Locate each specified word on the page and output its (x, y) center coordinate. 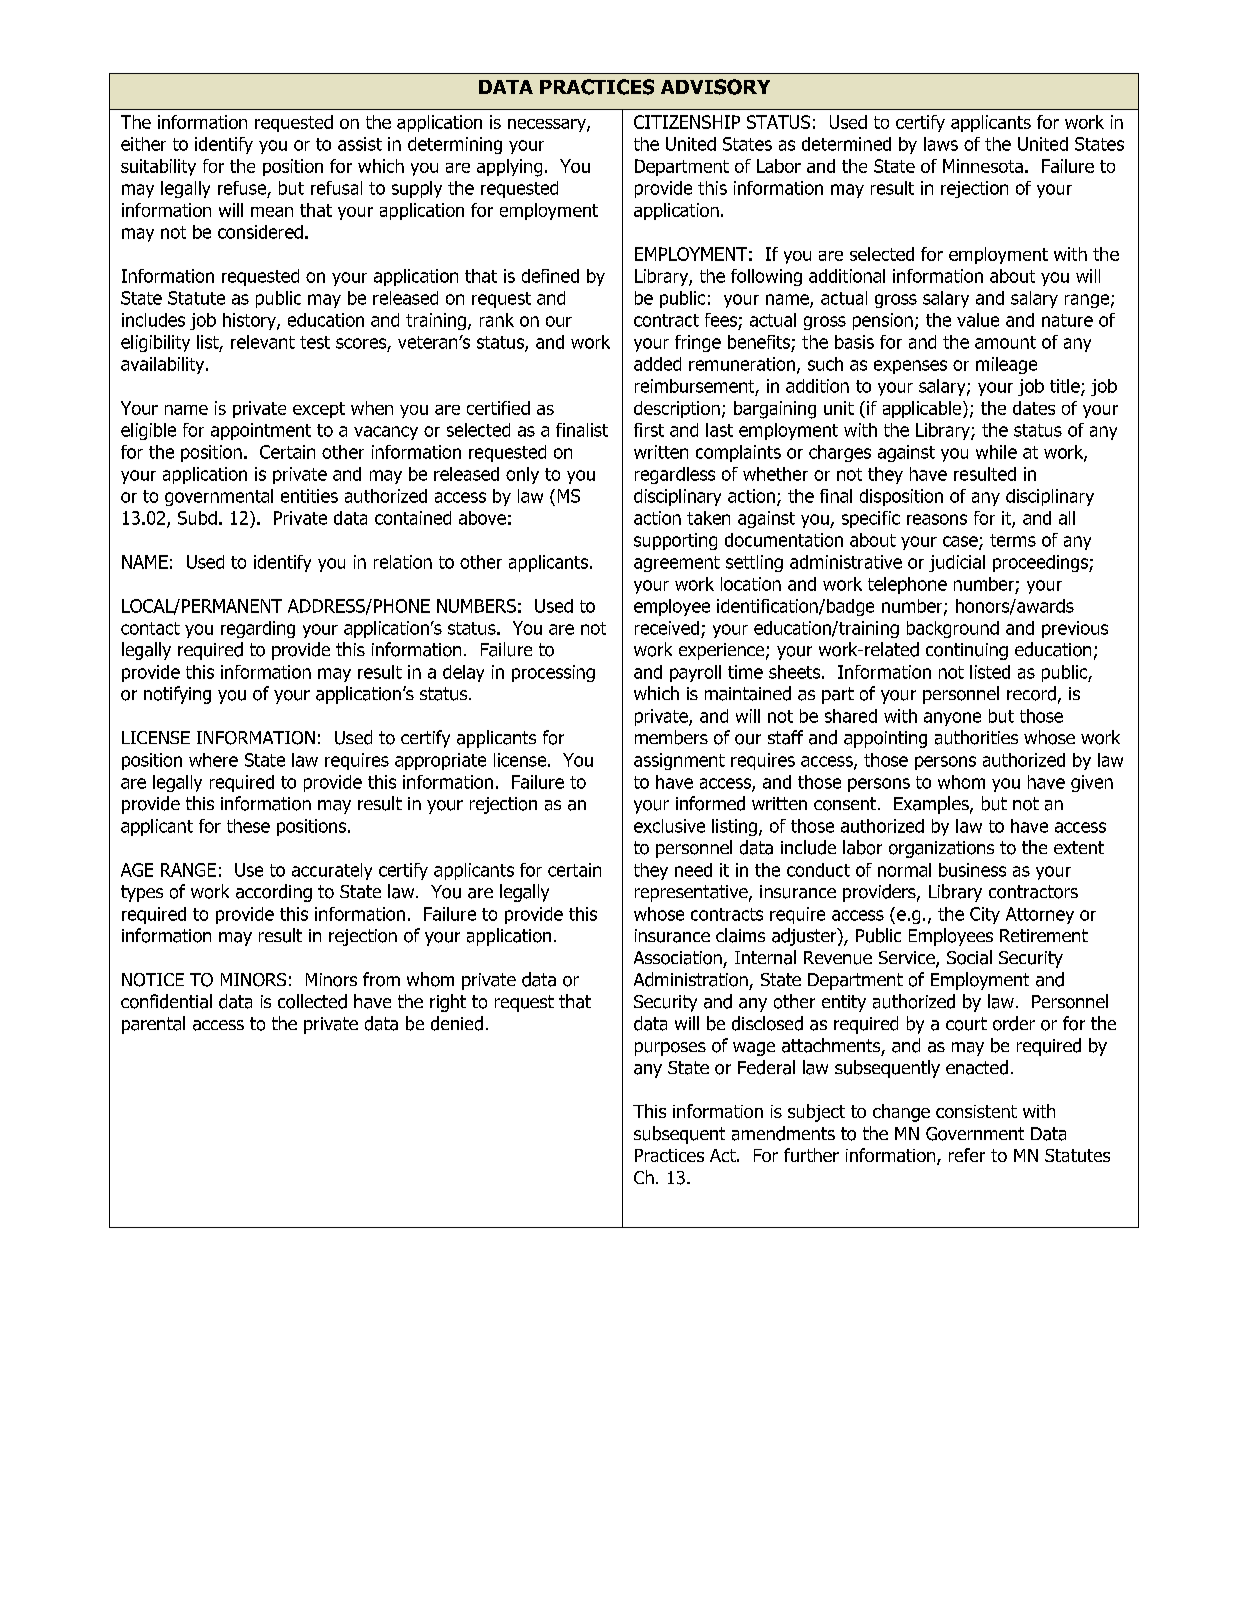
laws (941, 144)
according (274, 893)
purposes (670, 1049)
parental (153, 1025)
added (657, 364)
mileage (1006, 365)
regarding (258, 629)
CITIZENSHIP (687, 122)
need (693, 870)
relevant (263, 342)
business (972, 870)
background (953, 629)
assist (360, 144)
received (667, 628)
